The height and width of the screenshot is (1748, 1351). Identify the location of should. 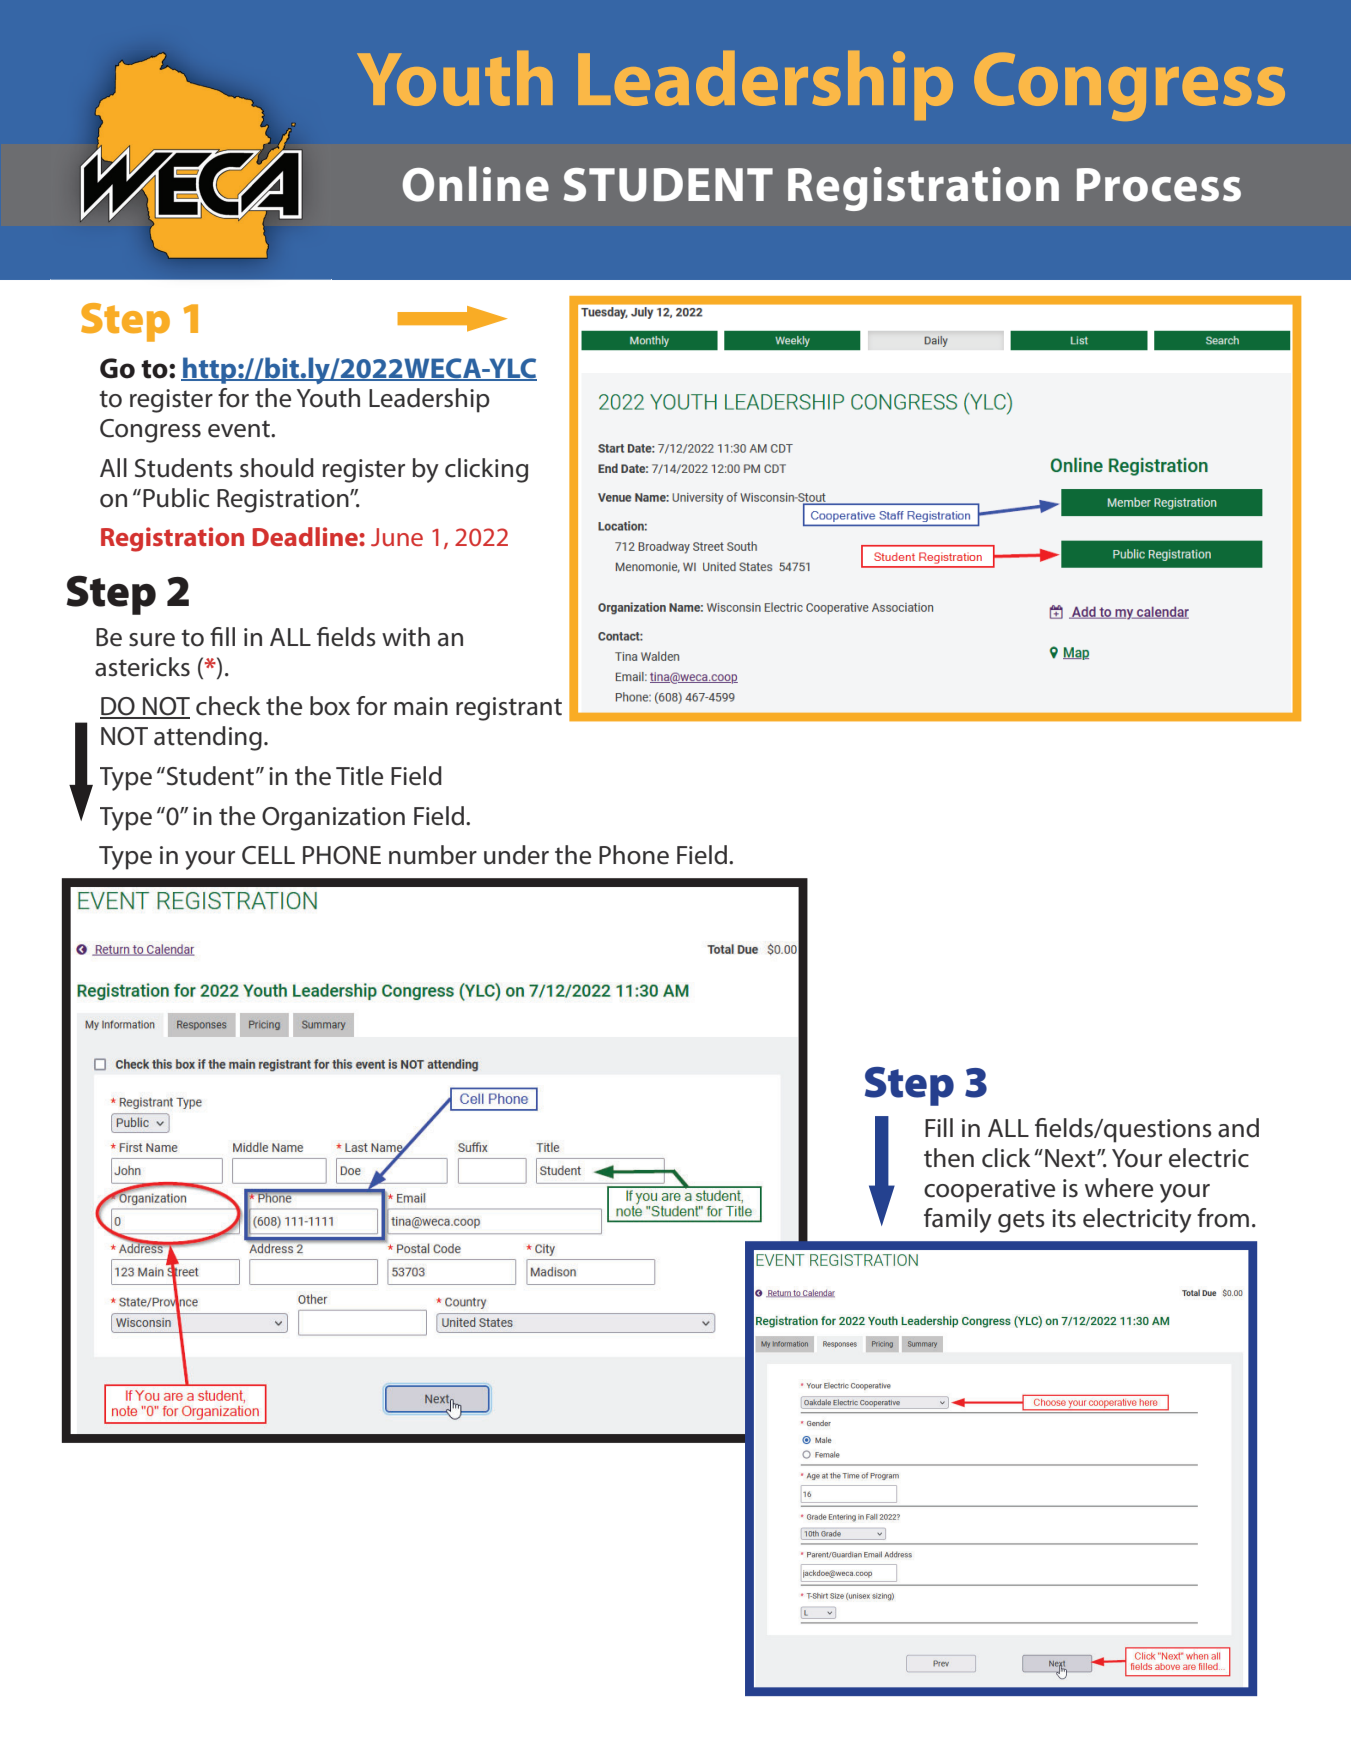
(277, 468).
